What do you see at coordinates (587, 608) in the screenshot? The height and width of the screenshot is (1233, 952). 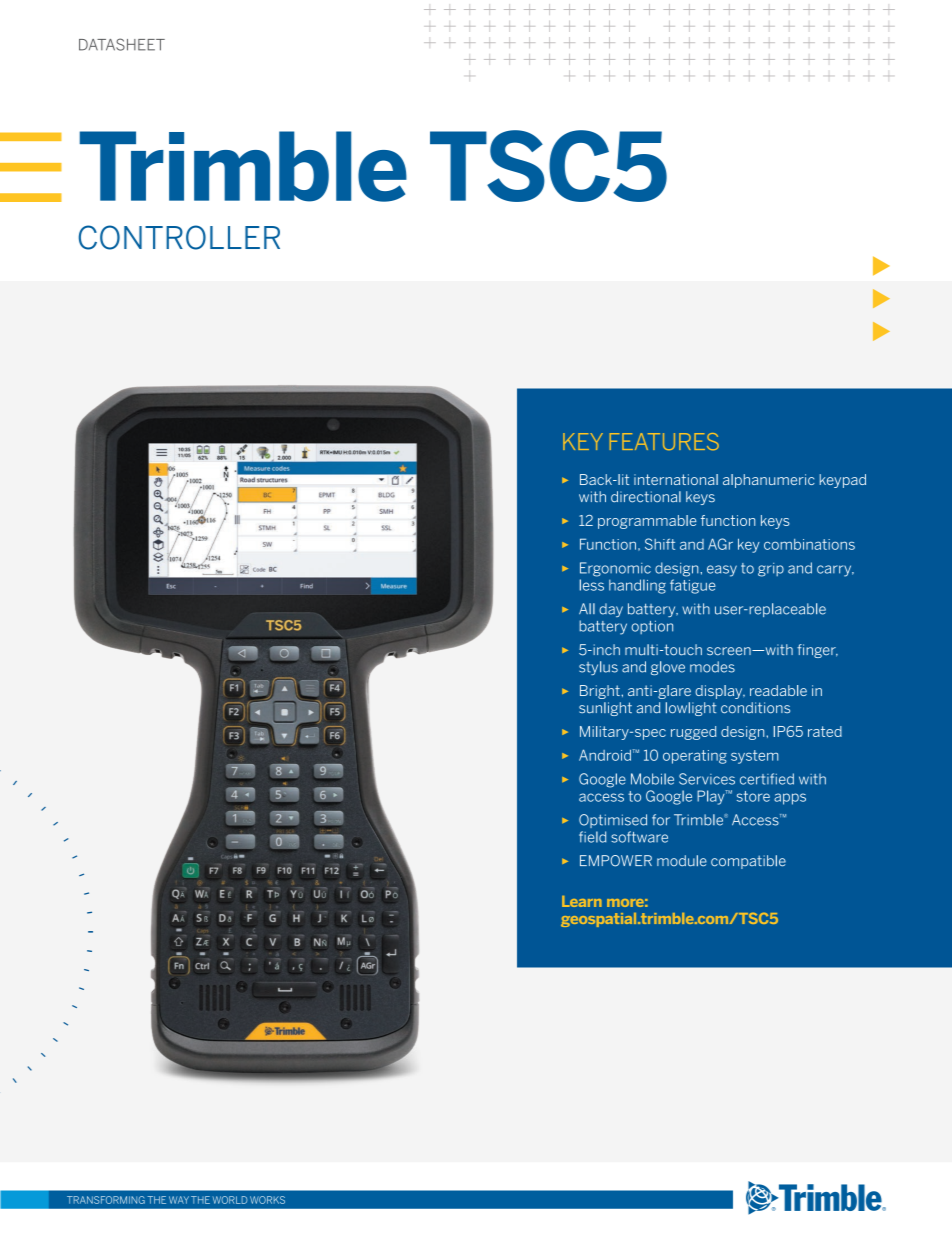 I see `All` at bounding box center [587, 608].
